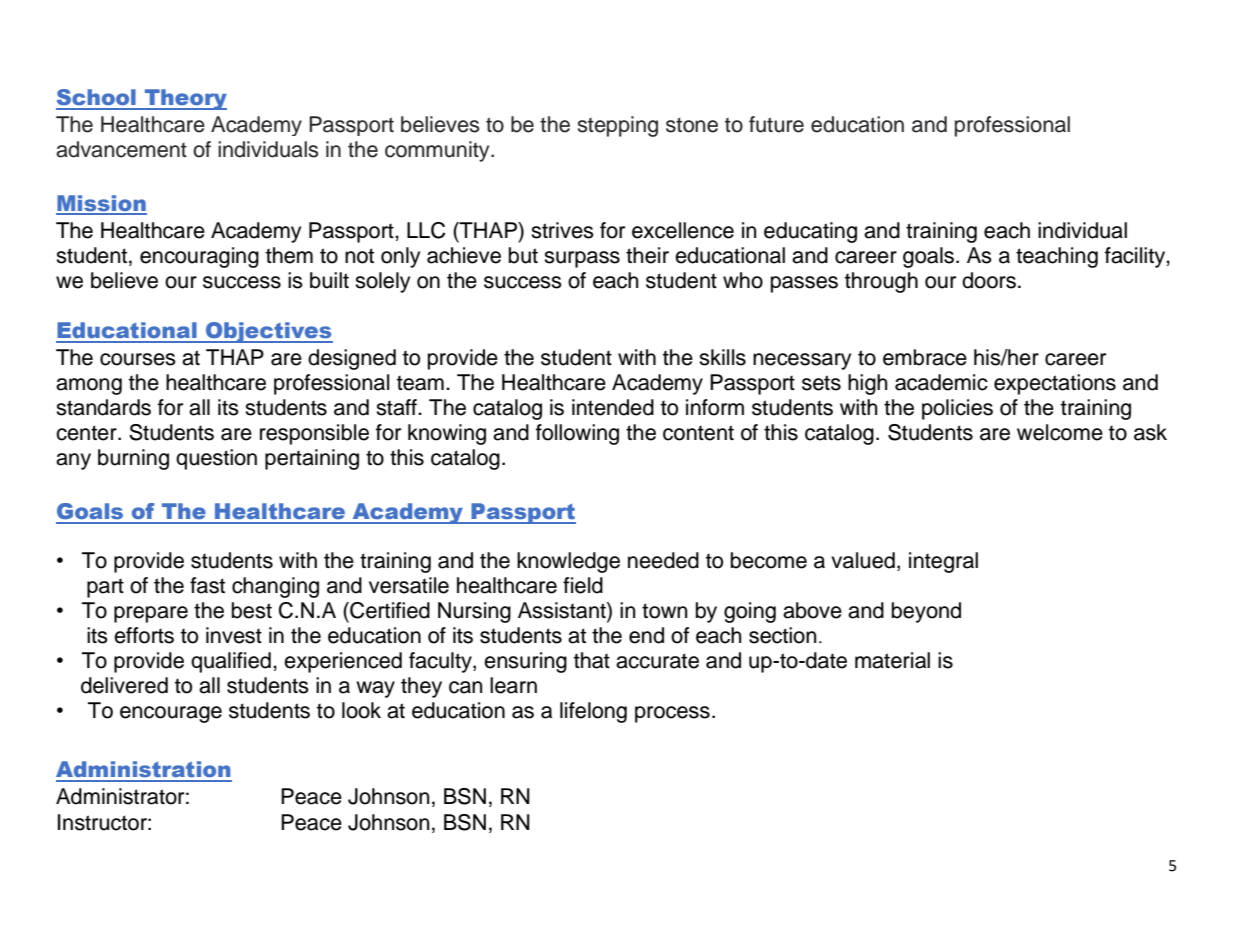  What do you see at coordinates (776, 124) in the document?
I see `future` at bounding box center [776, 124].
